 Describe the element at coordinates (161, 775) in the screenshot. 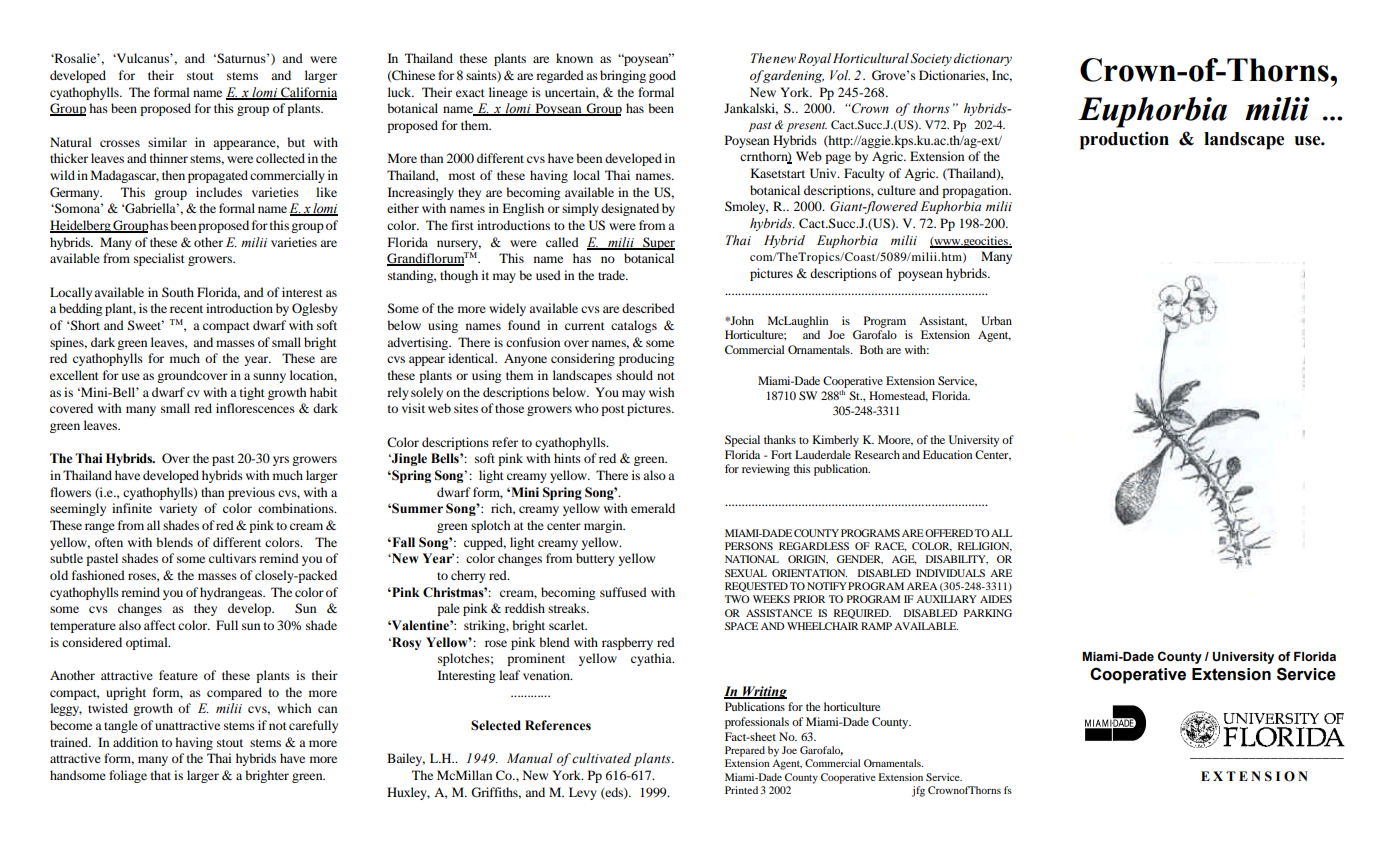

I see `that` at that location.
